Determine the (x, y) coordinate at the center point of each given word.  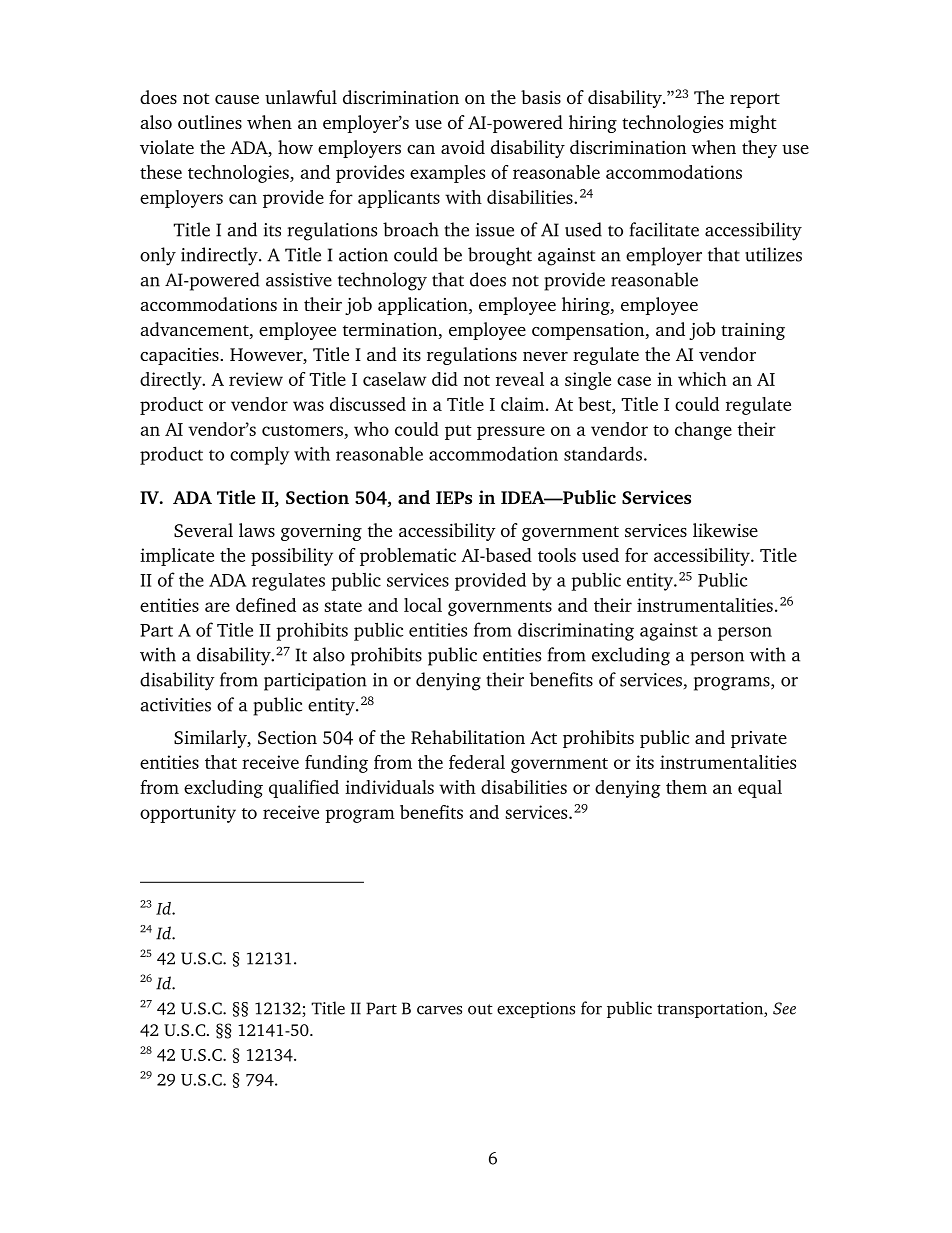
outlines (210, 122)
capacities (180, 356)
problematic (408, 557)
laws (257, 530)
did (445, 379)
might (753, 124)
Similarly (211, 739)
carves (439, 1010)
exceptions (536, 1010)
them (686, 787)
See (784, 1008)
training (753, 331)
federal (477, 762)
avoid (463, 147)
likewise (725, 530)
